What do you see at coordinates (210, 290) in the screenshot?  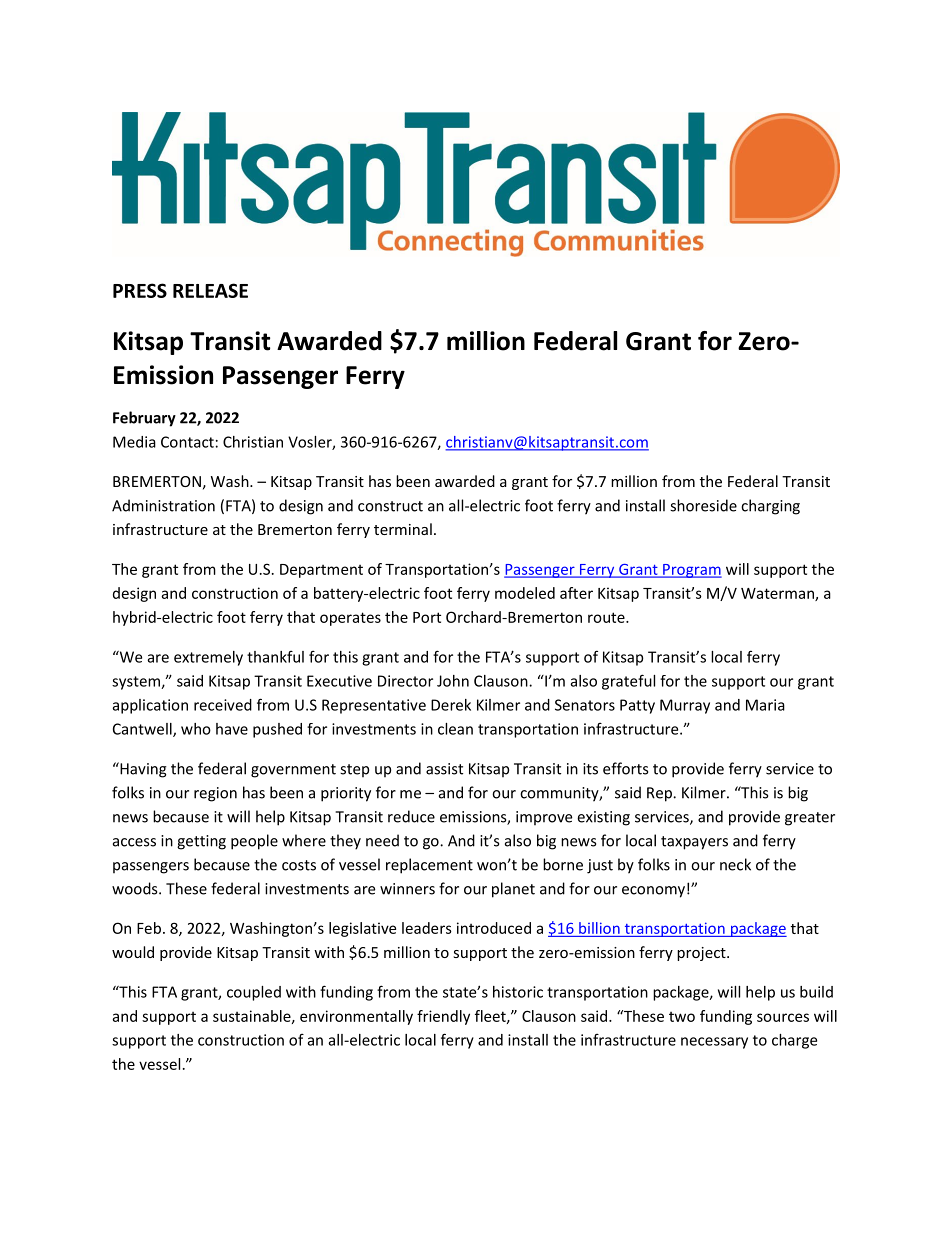 I see `RELEASE` at bounding box center [210, 290].
